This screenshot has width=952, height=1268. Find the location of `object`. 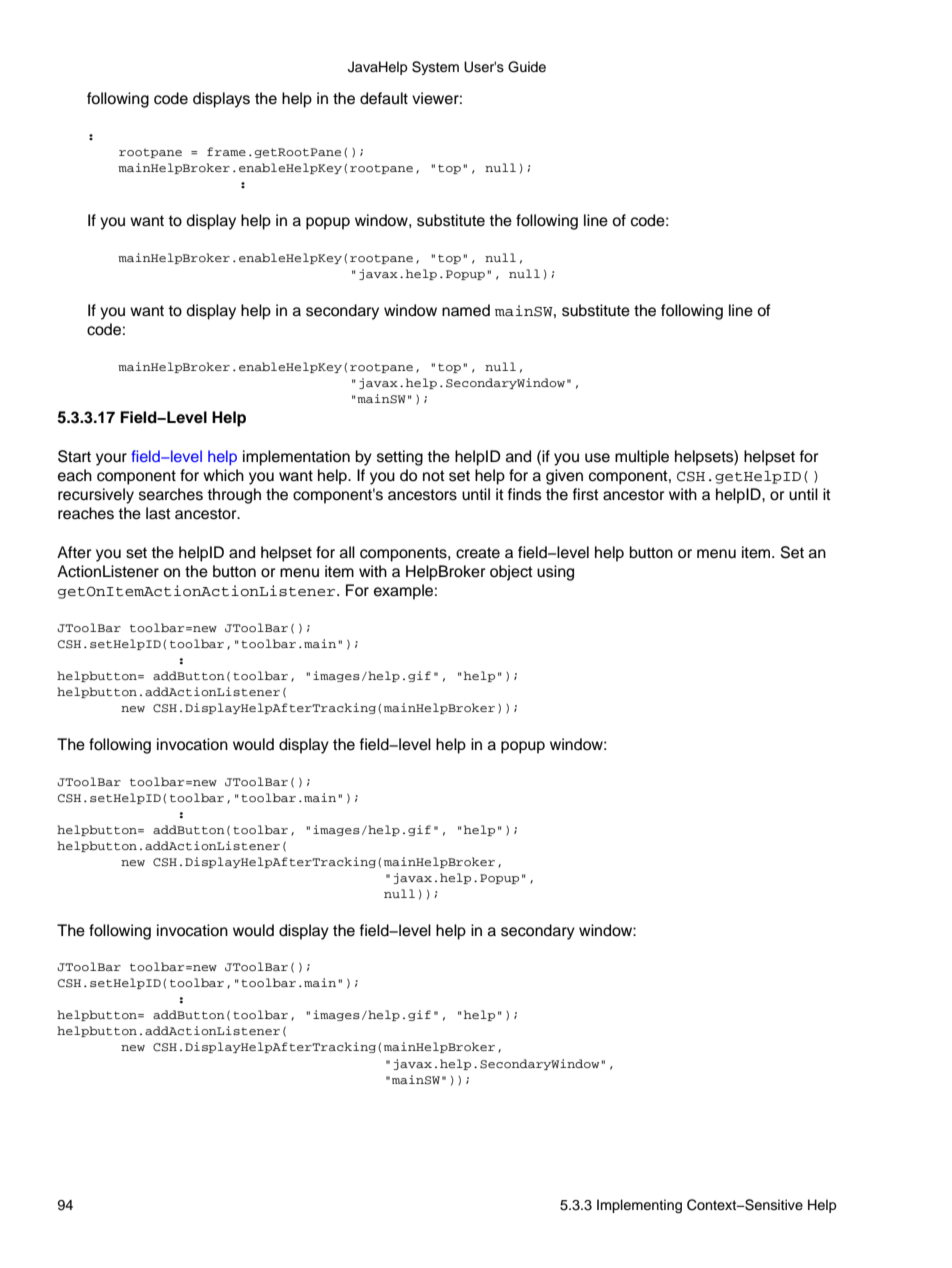

object is located at coordinates (511, 573).
